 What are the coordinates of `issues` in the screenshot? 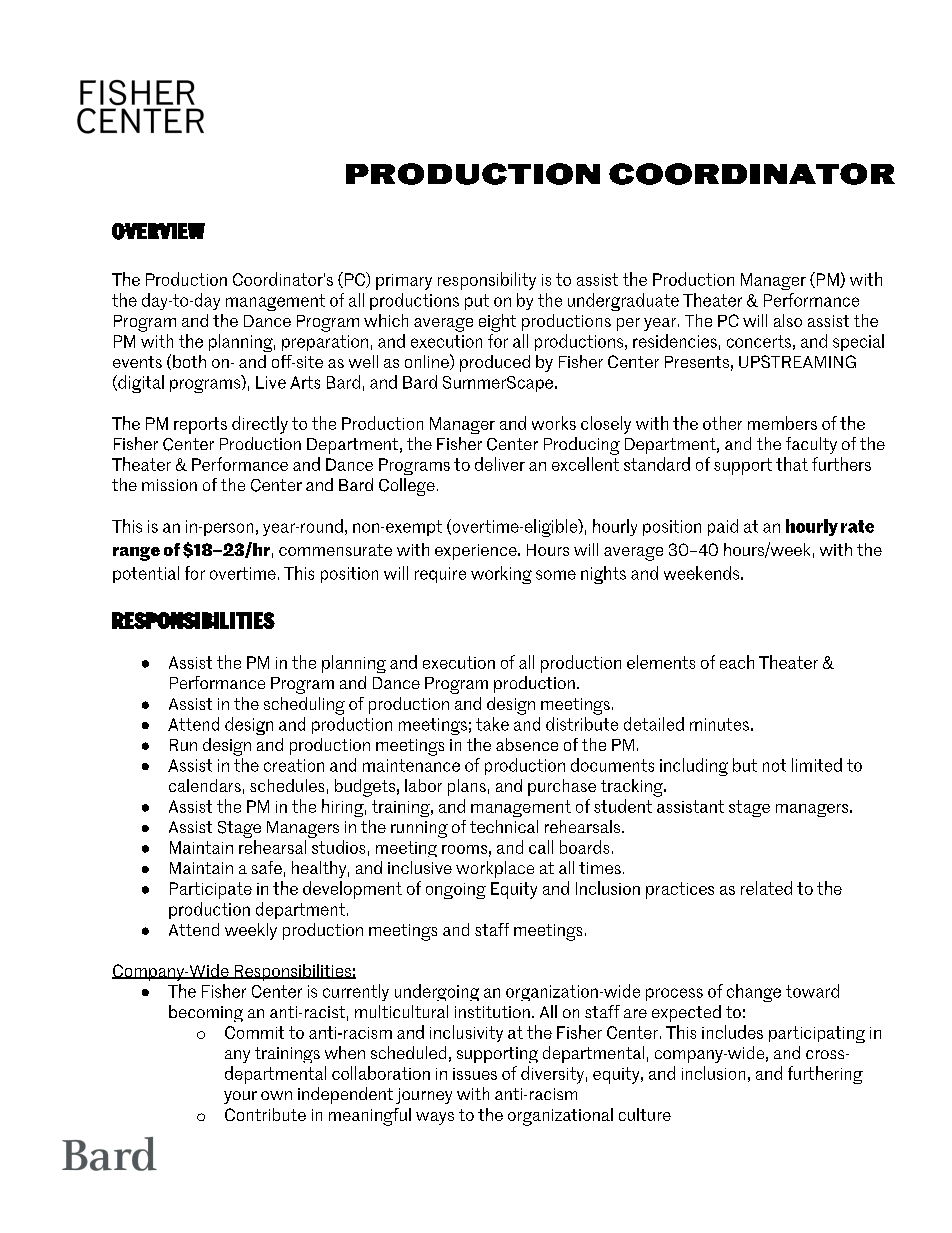 It's located at (475, 1074).
